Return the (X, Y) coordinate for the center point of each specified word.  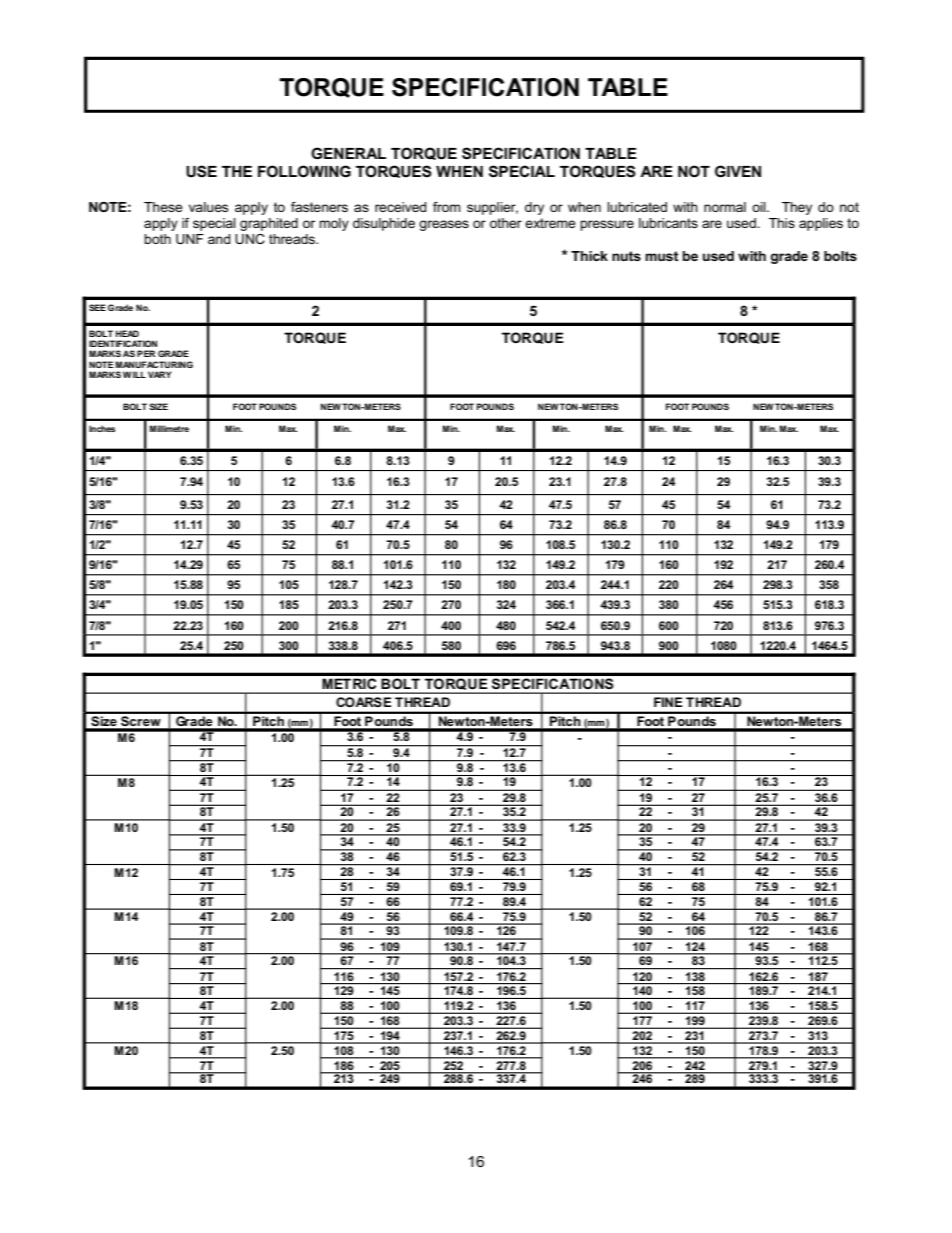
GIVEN (738, 171)
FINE (668, 702)
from (446, 207)
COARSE (363, 702)
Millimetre (169, 428)
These (163, 207)
